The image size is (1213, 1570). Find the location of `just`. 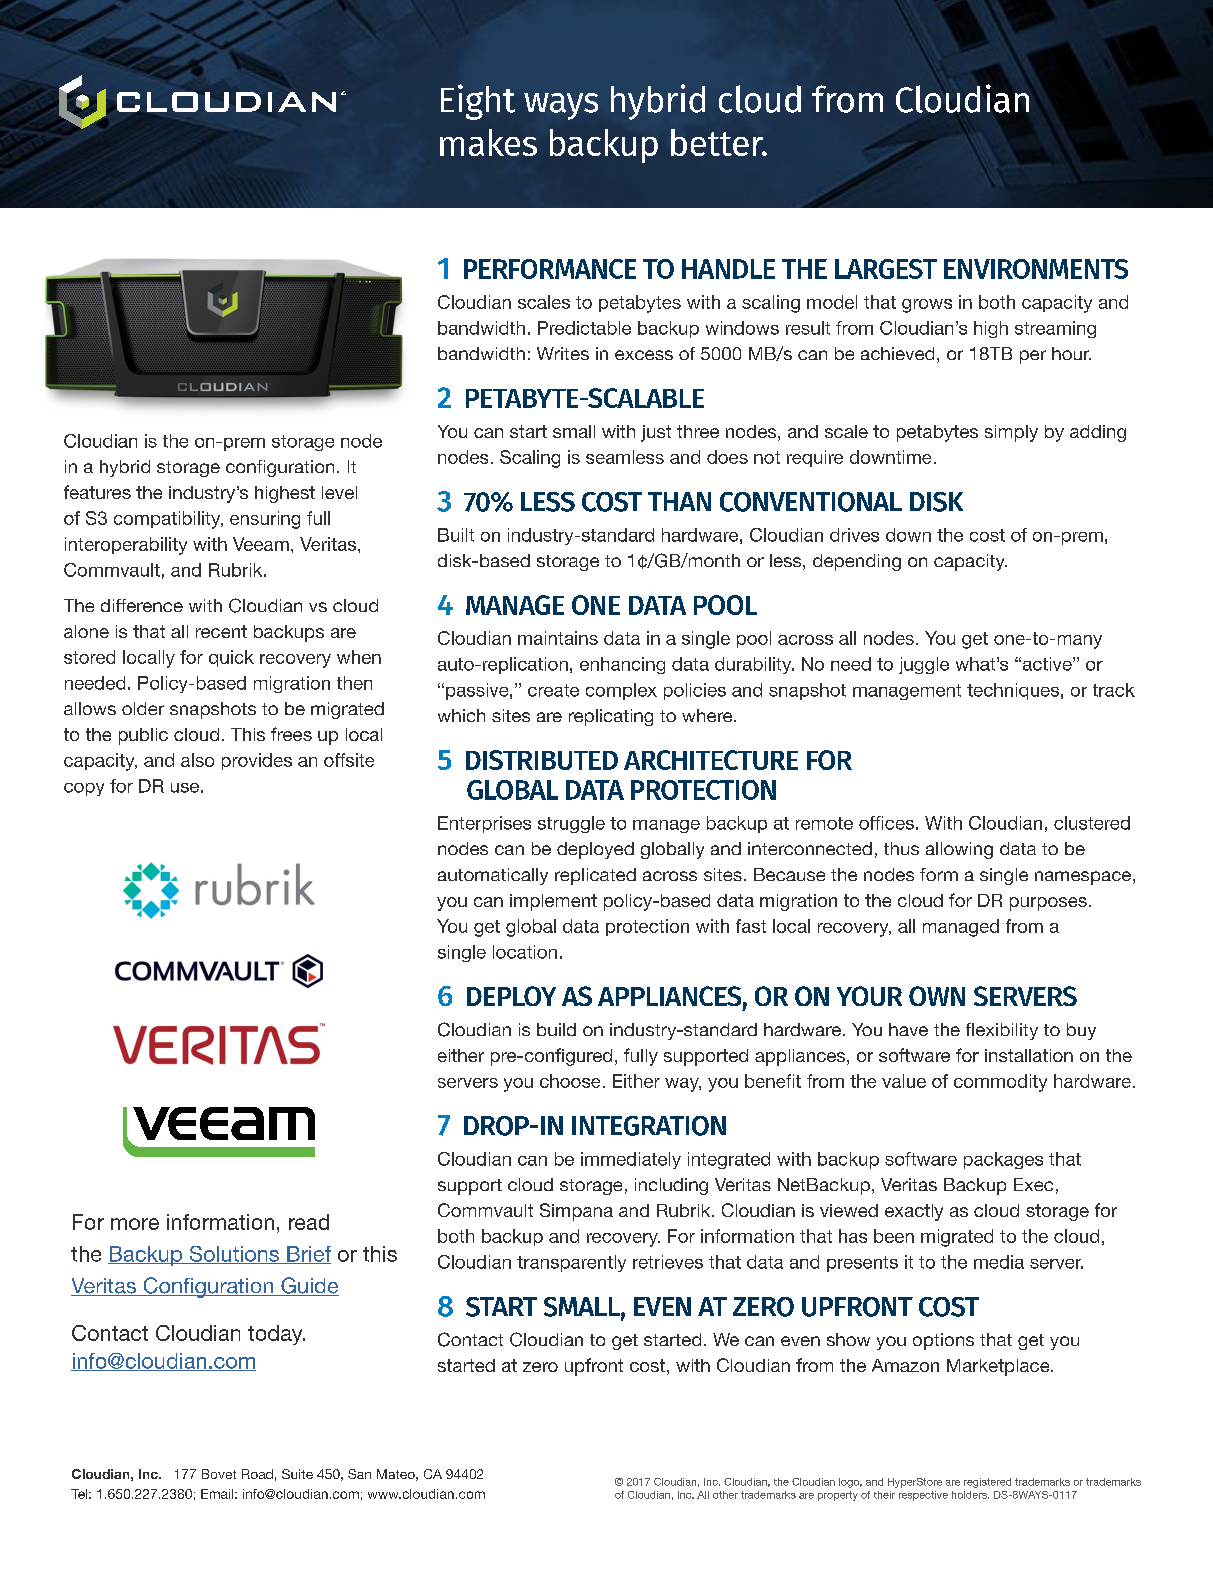

just is located at coordinates (656, 433).
